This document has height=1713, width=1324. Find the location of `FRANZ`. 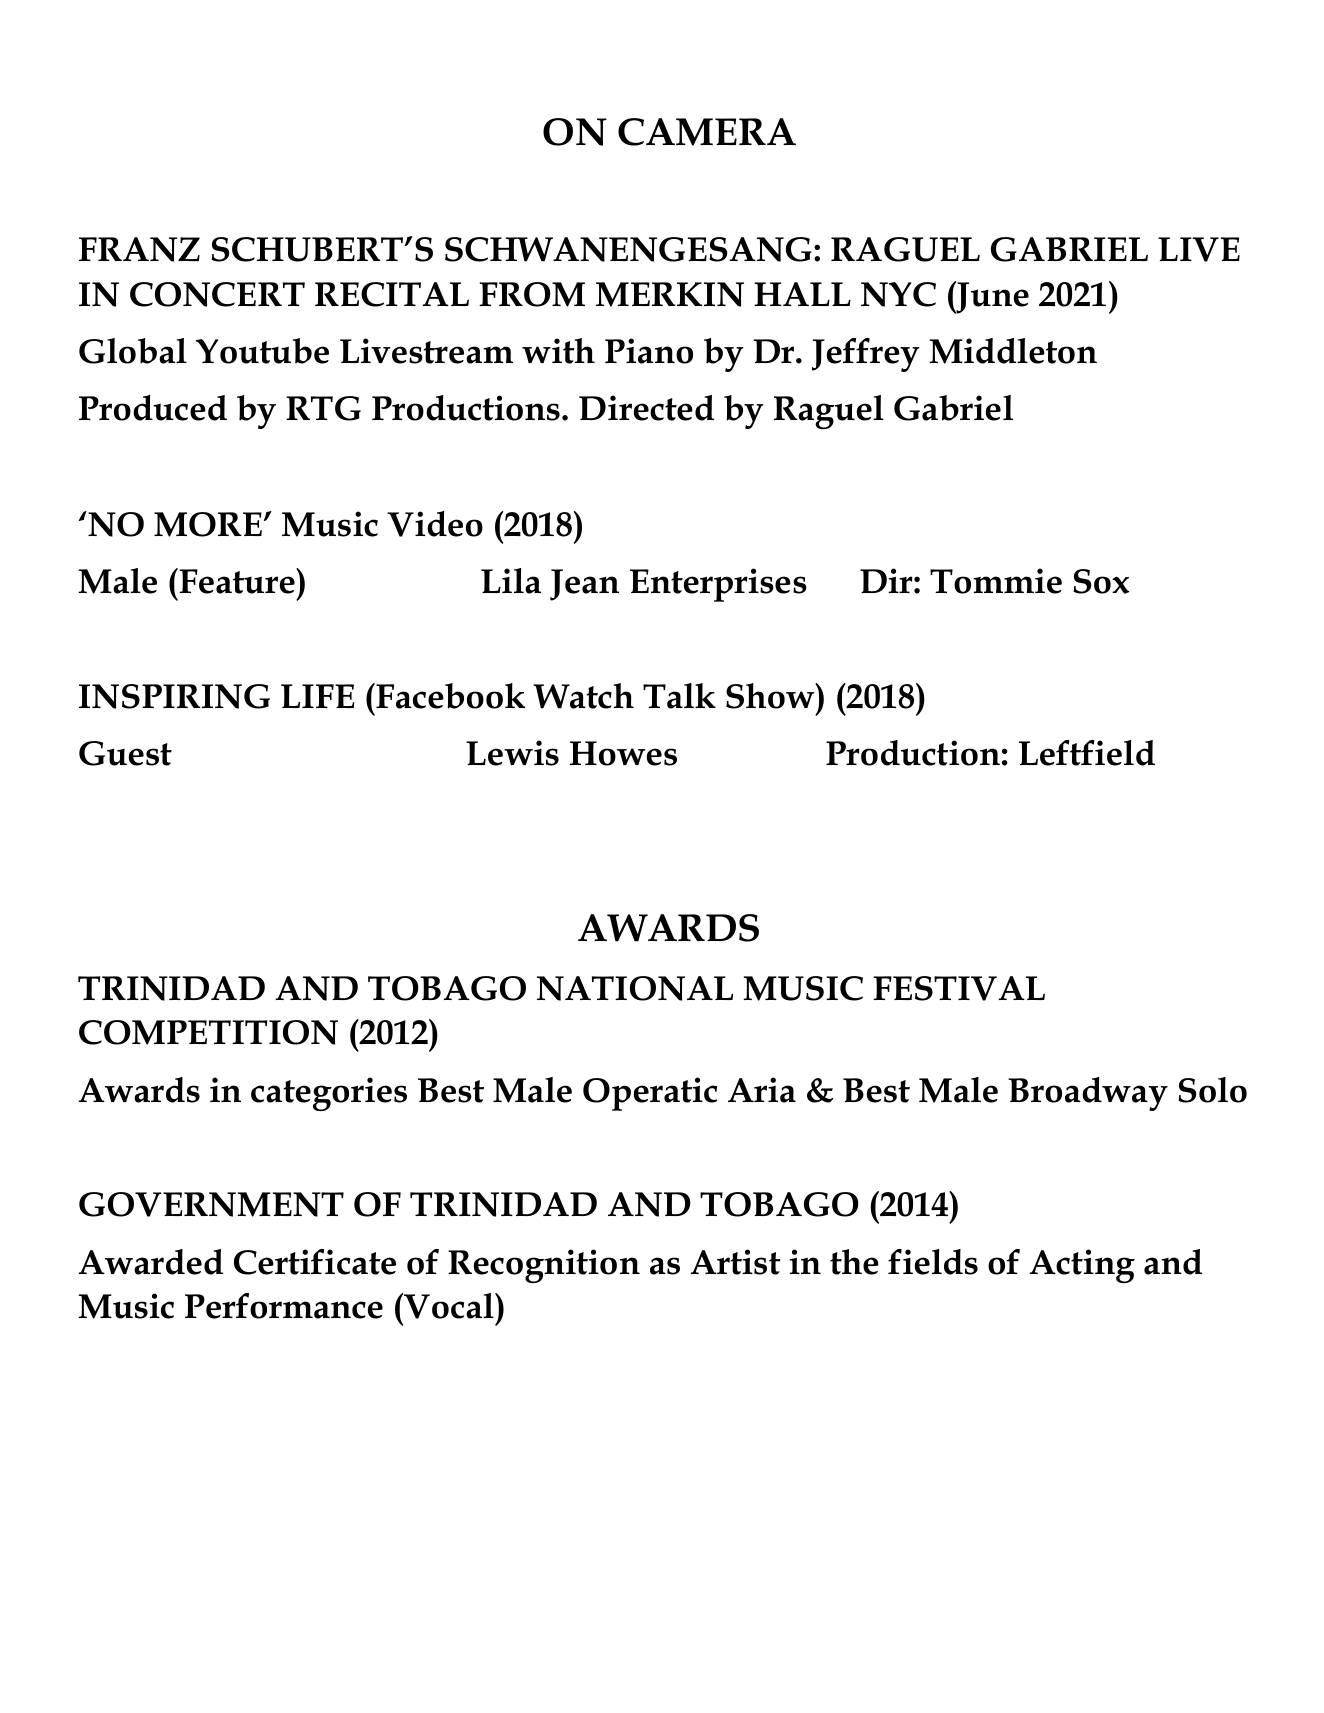

FRANZ is located at coordinates (139, 249).
